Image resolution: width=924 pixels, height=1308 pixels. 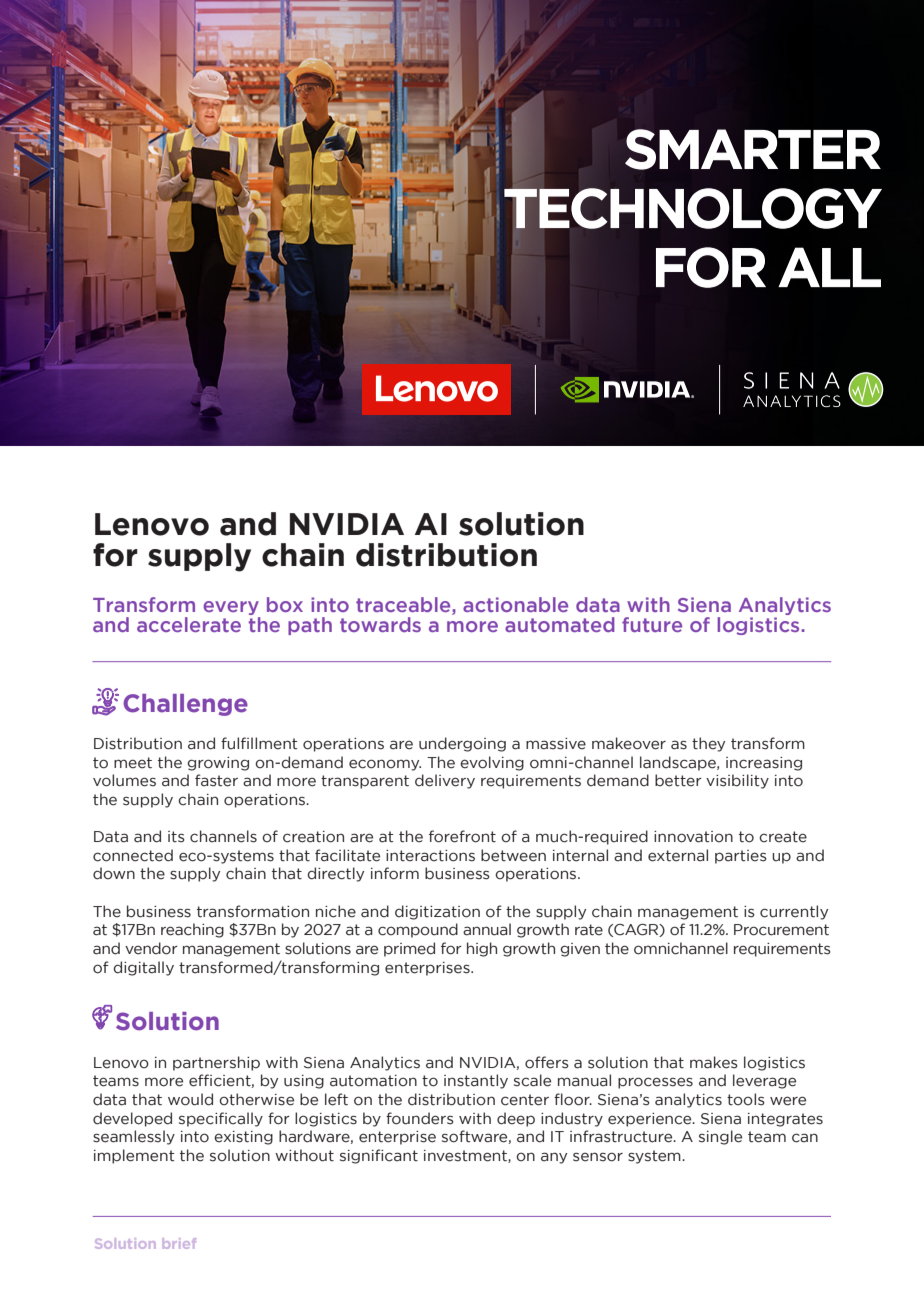 I want to click on future, so click(x=652, y=624).
